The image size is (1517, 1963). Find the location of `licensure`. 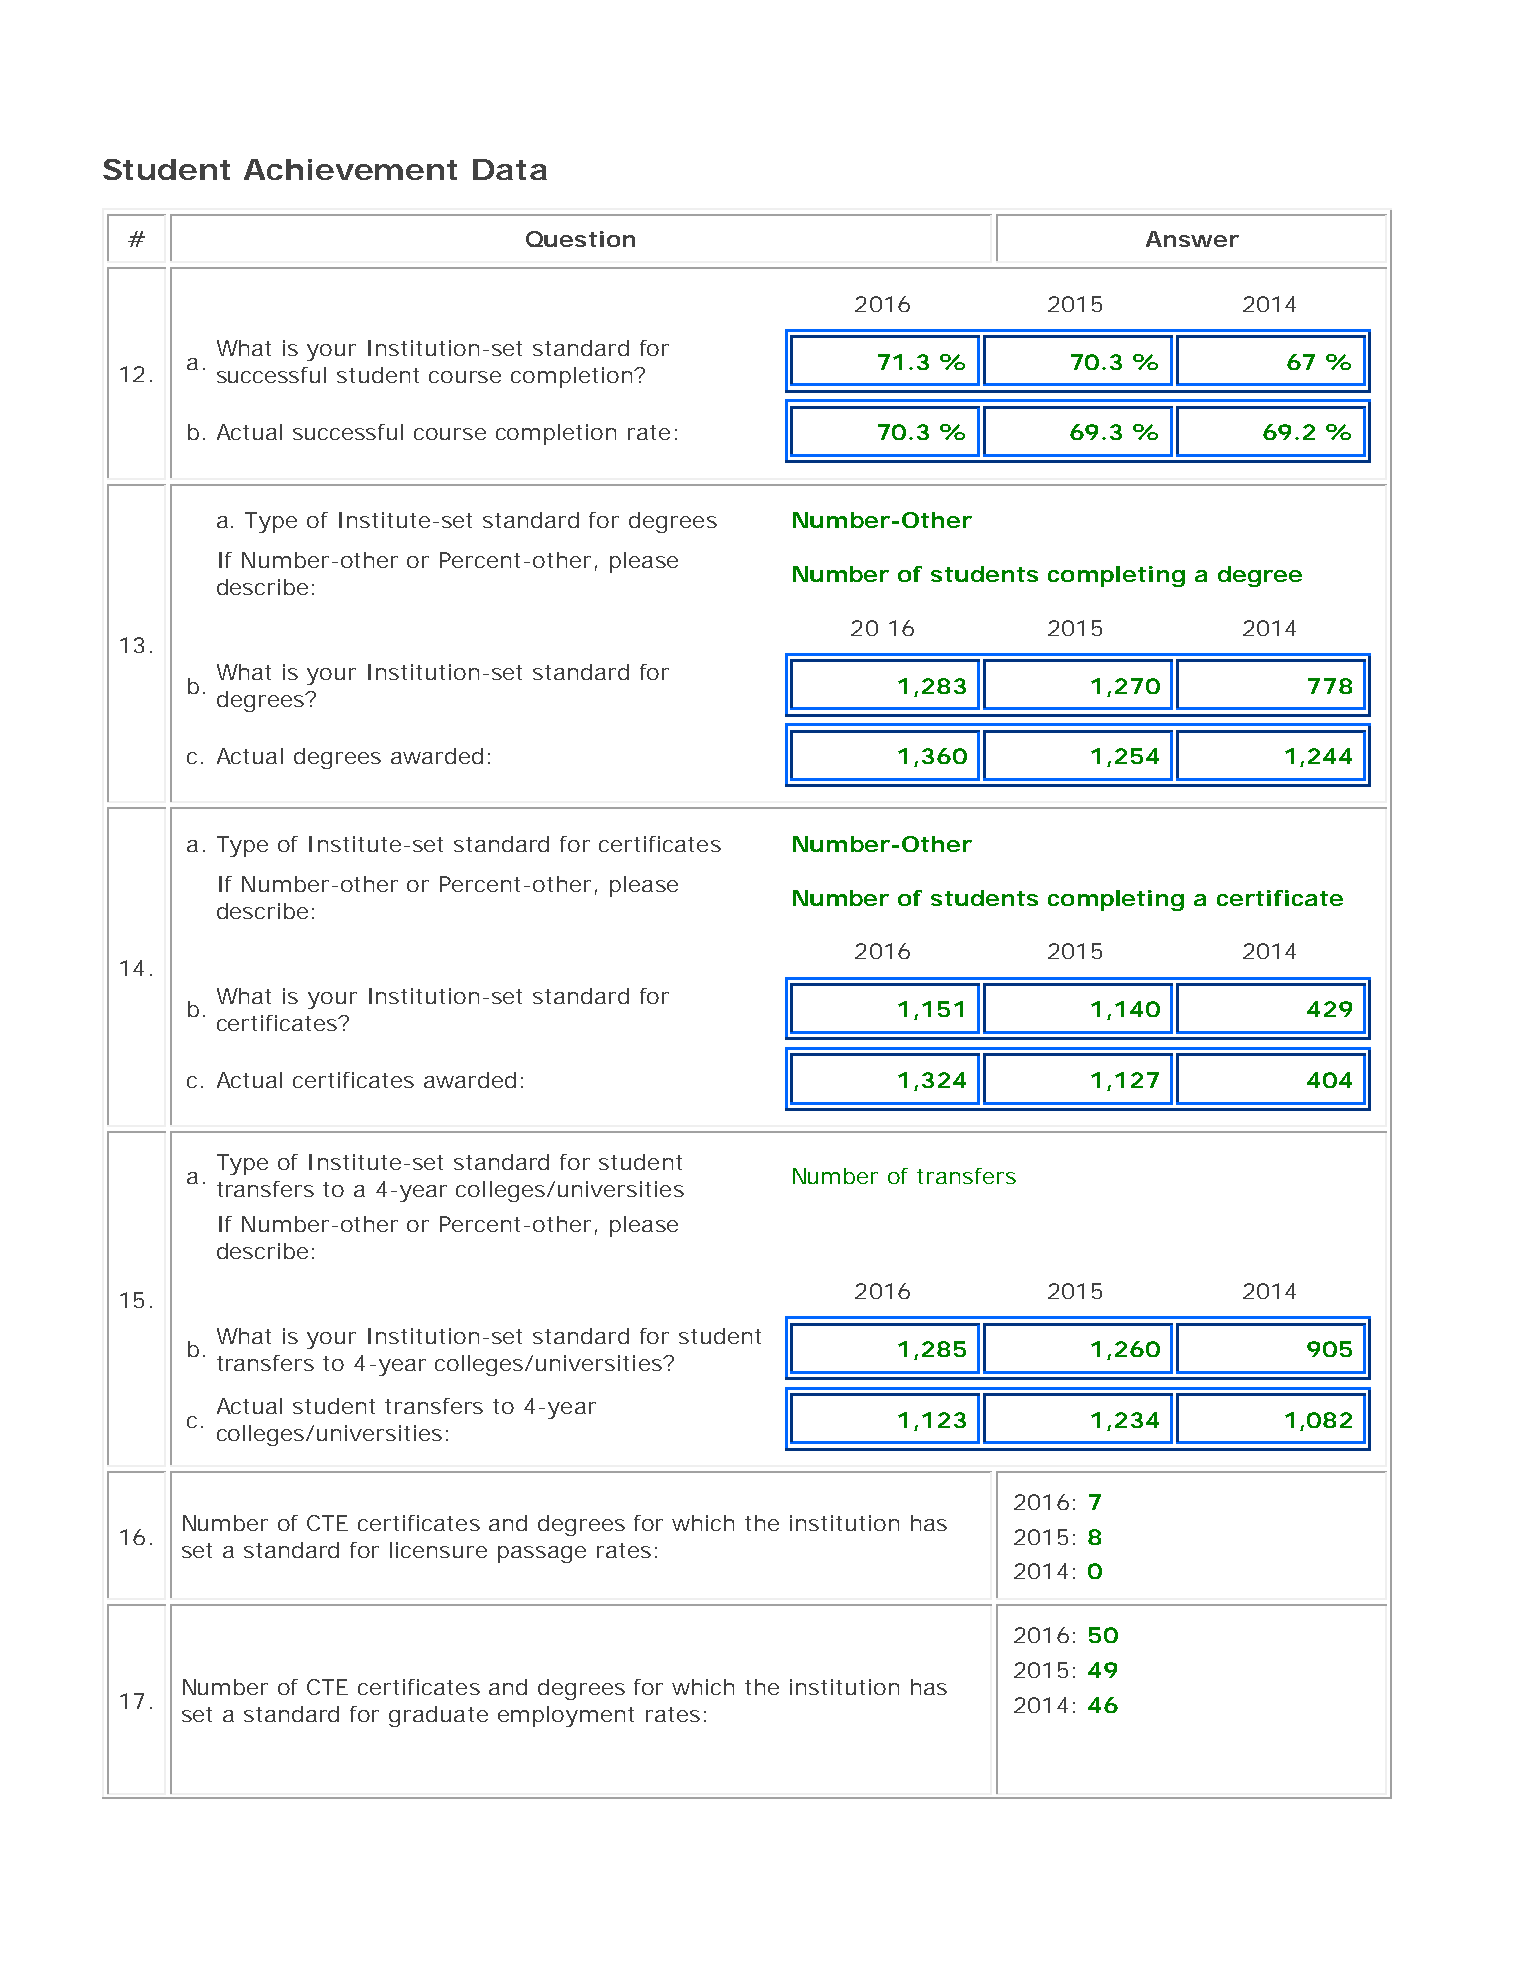

licensure is located at coordinates (438, 1550).
